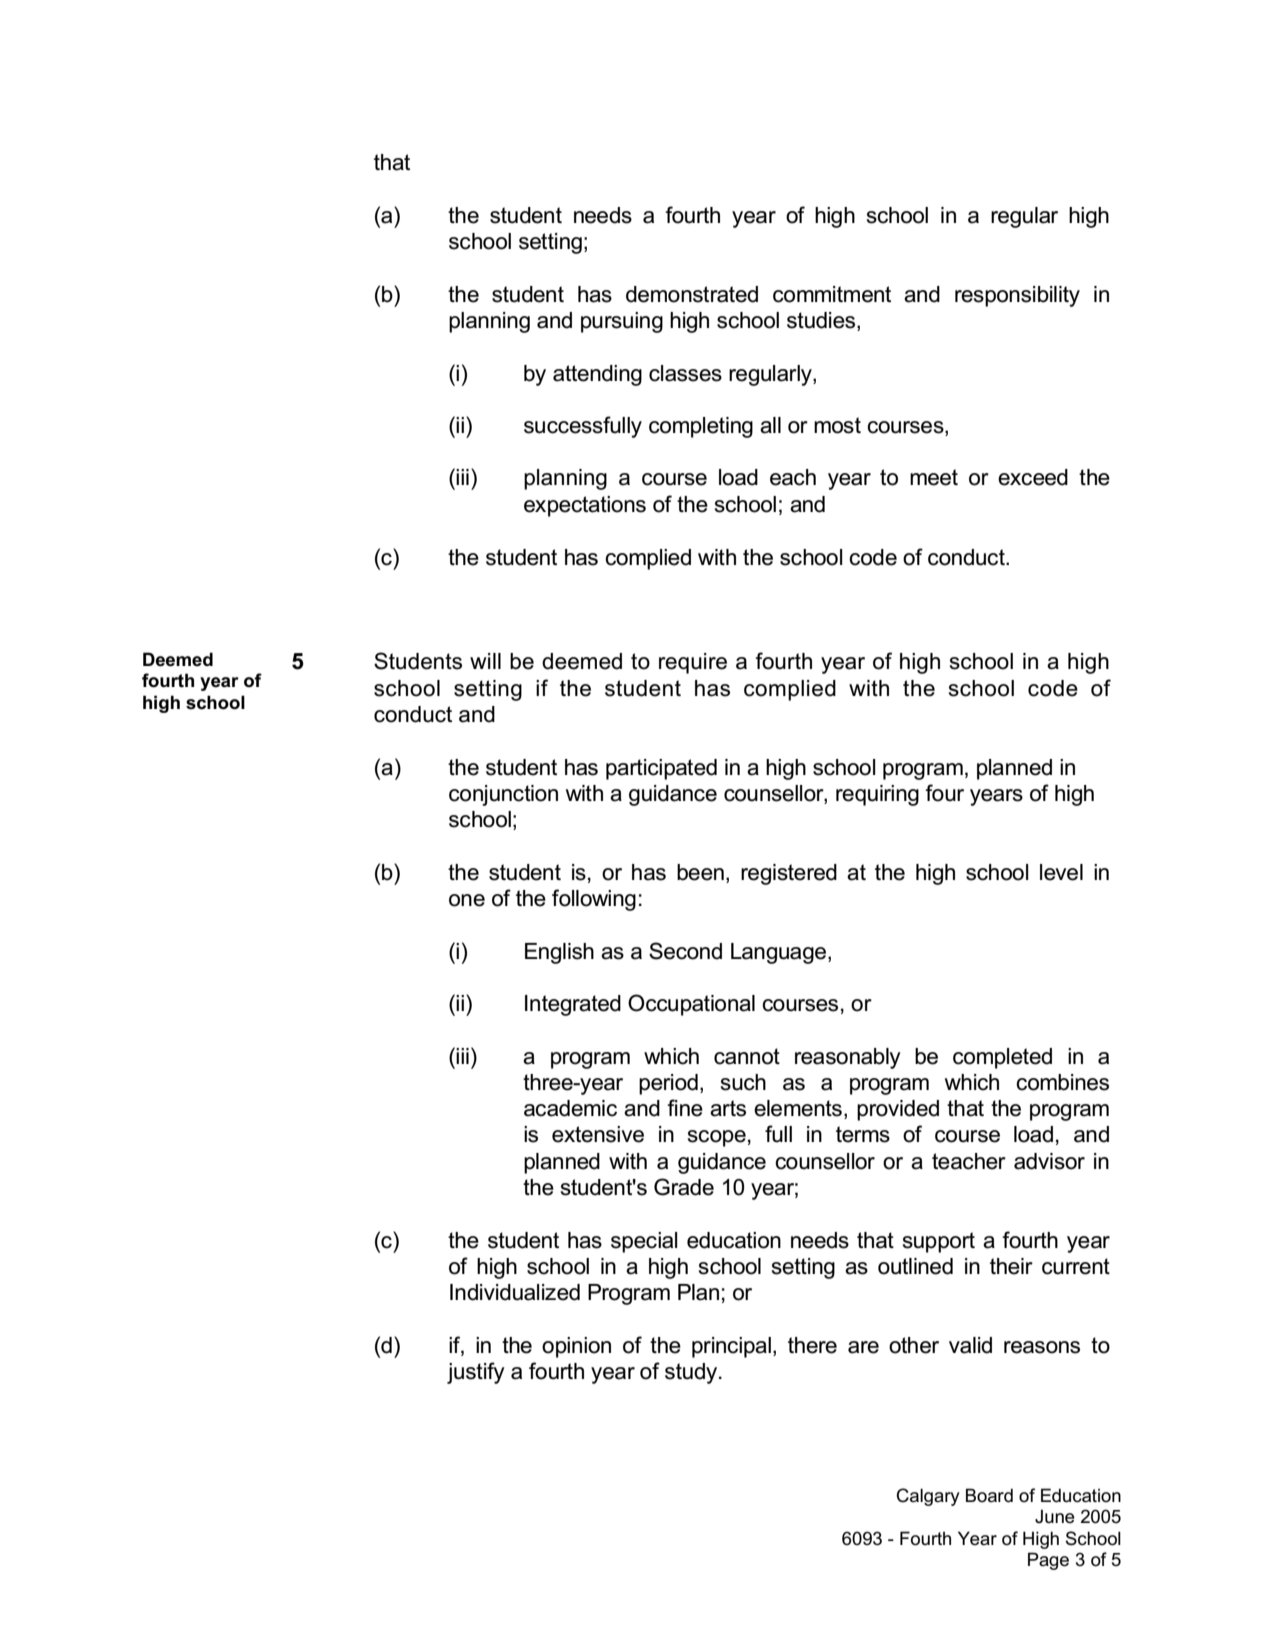 This page has height=1645, width=1271. Describe the element at coordinates (877, 795) in the page. I see `requiring` at that location.
